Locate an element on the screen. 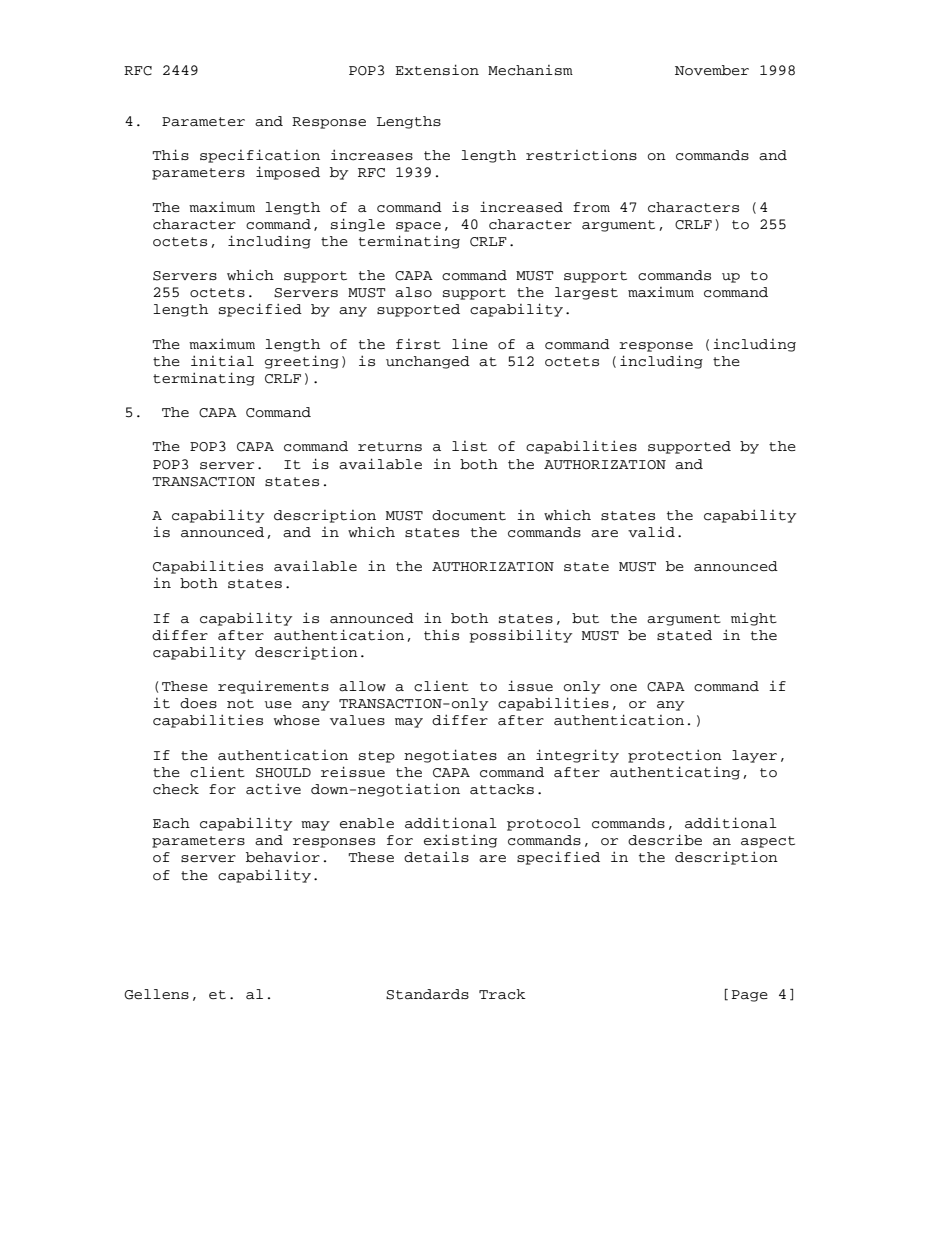  initial is located at coordinates (222, 361).
